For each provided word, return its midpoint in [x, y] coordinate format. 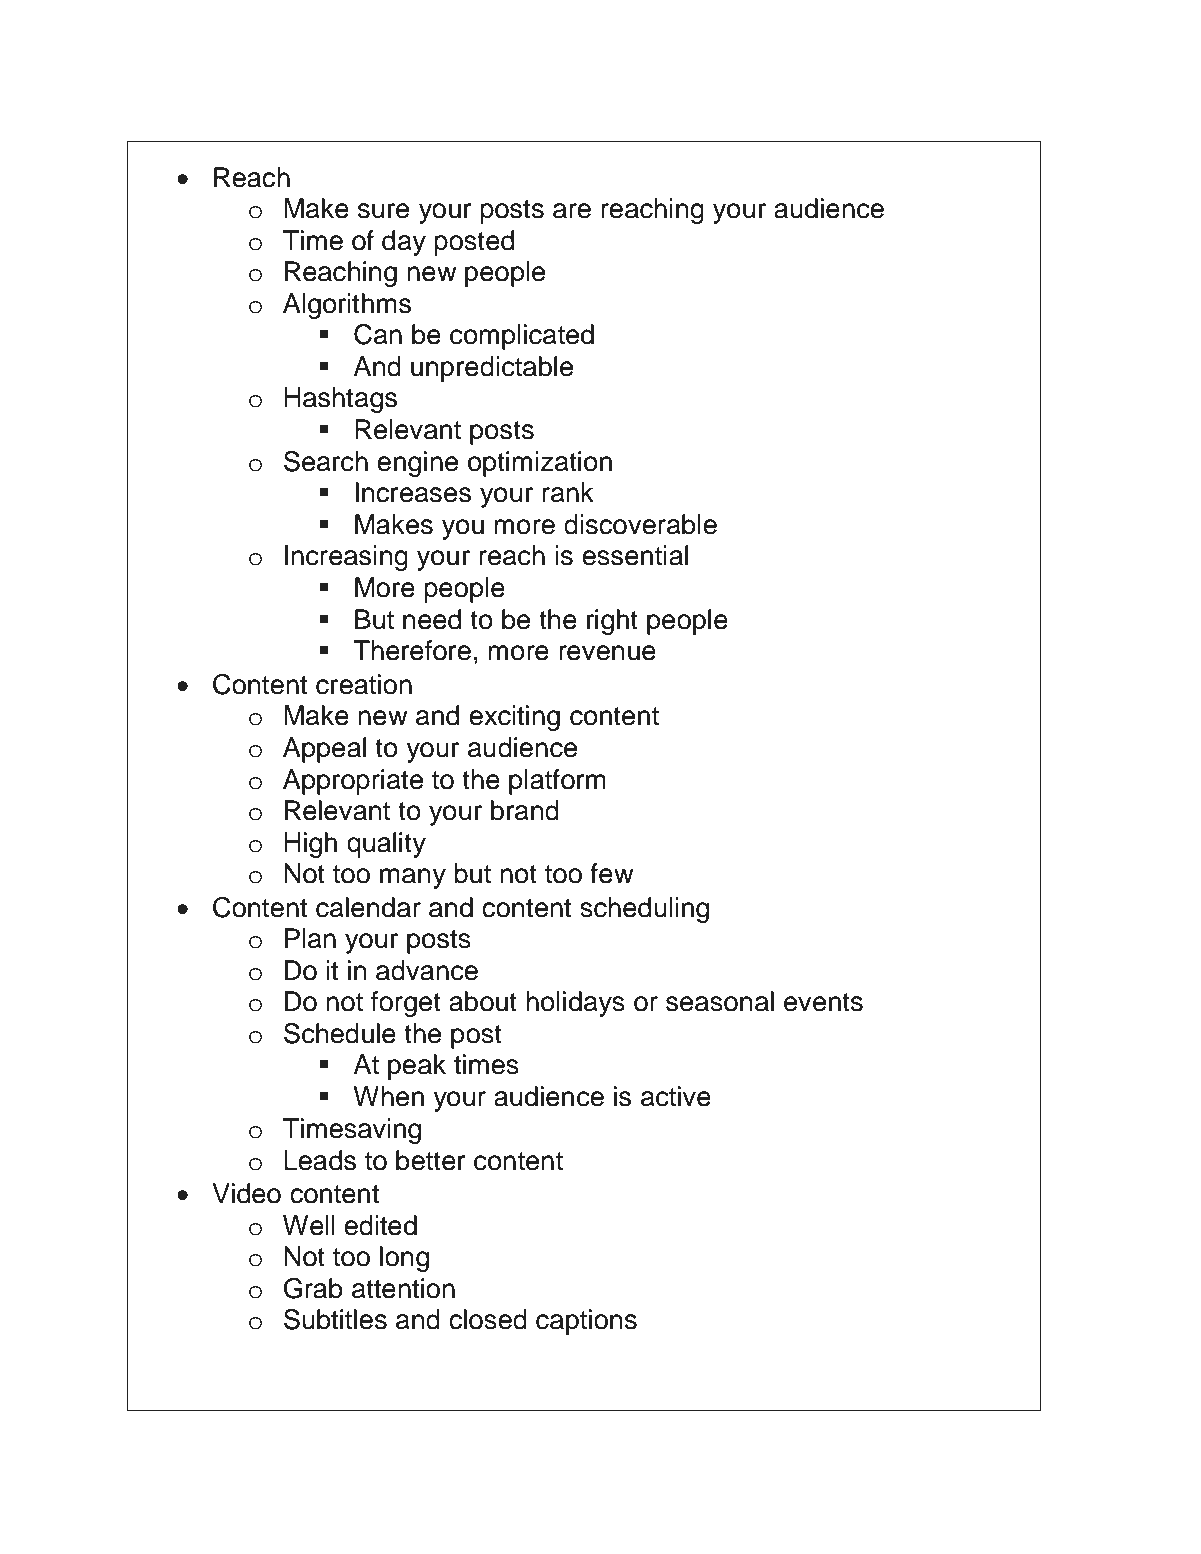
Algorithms [347, 306]
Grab [313, 1288]
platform [557, 782]
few [612, 873]
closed [488, 1319]
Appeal [324, 750]
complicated [522, 337]
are [572, 211]
